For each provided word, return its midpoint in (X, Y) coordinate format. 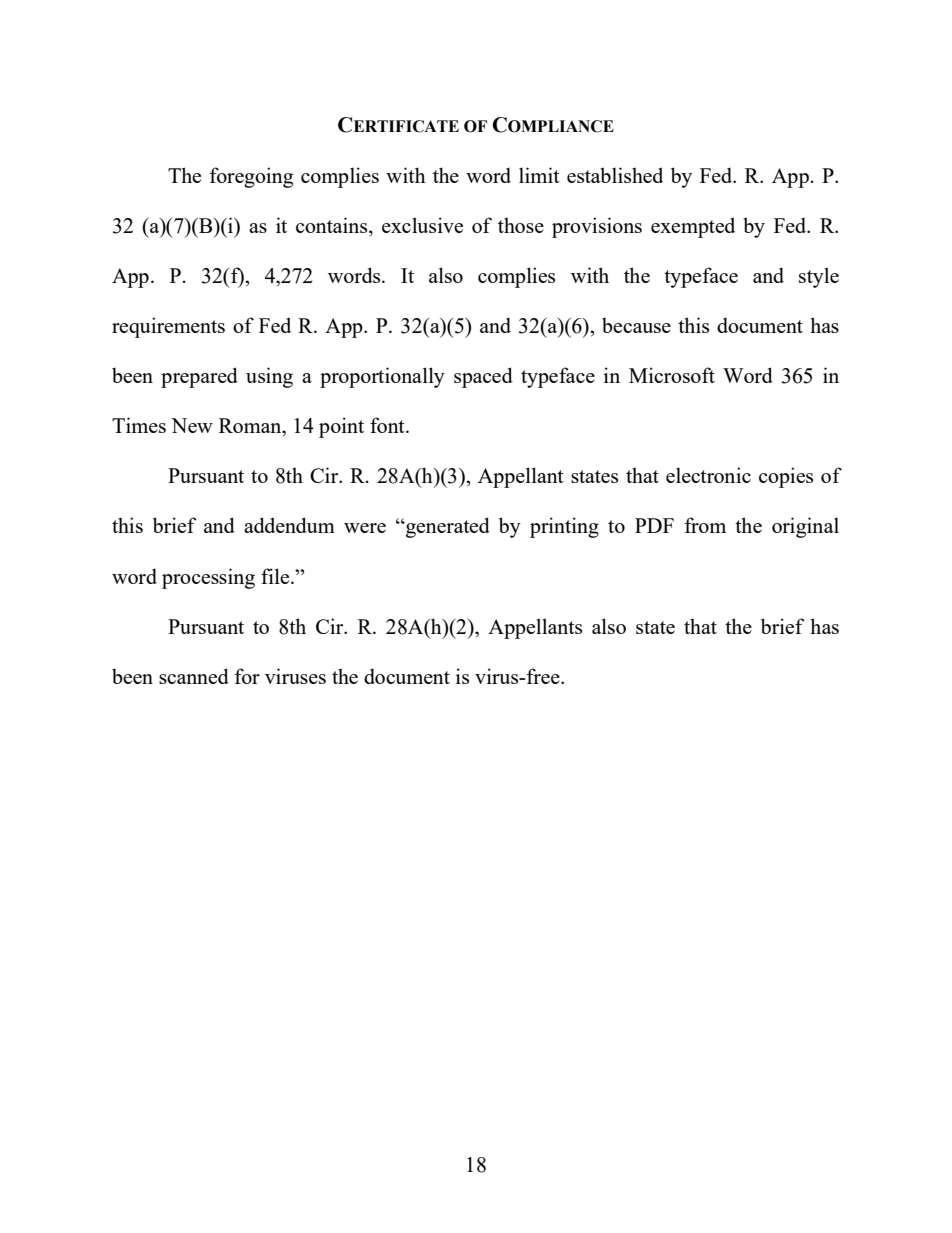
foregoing (251, 177)
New (192, 425)
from (705, 525)
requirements (168, 327)
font (388, 425)
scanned (194, 676)
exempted (693, 227)
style (819, 277)
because (636, 325)
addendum (289, 525)
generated (447, 527)
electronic (708, 475)
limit (539, 175)
